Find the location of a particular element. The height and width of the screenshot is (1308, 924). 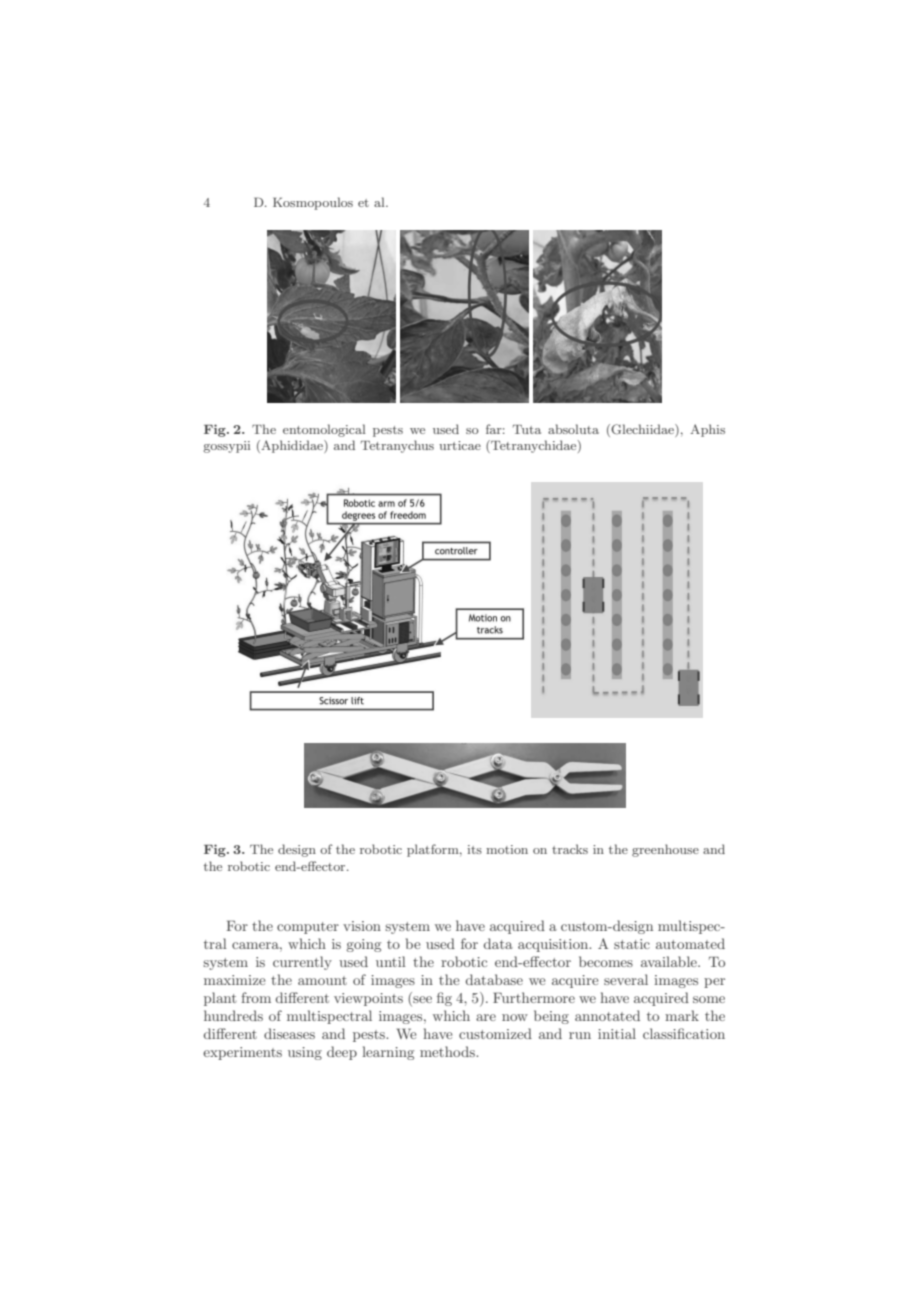

static is located at coordinates (632, 944).
